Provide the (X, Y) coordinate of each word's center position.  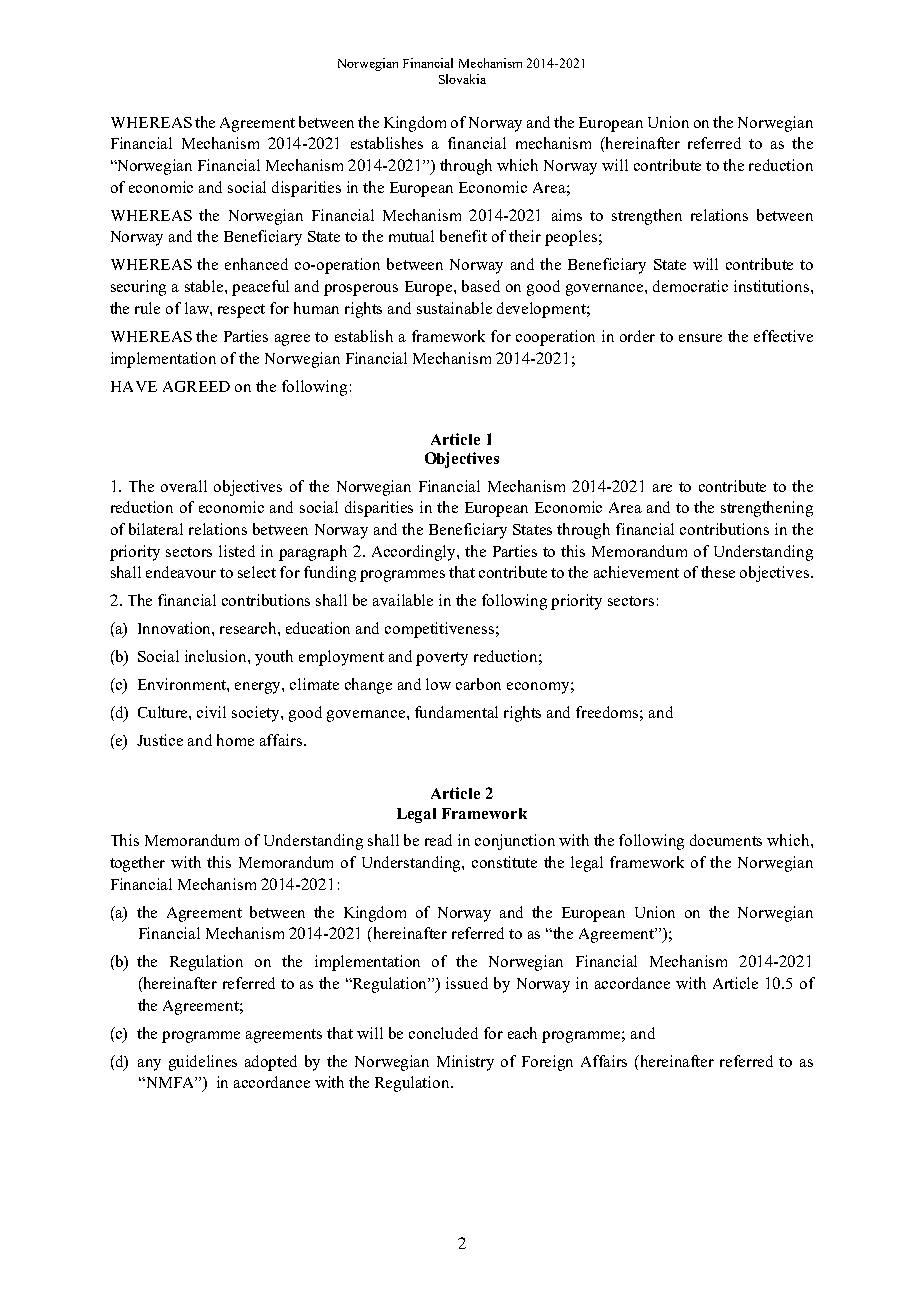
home (235, 740)
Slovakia (462, 79)
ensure (700, 338)
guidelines (203, 1063)
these (718, 572)
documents (726, 840)
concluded (443, 1033)
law (198, 308)
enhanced (256, 264)
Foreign (547, 1063)
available (403, 600)
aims (567, 215)
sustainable (454, 308)
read (438, 840)
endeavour (181, 572)
